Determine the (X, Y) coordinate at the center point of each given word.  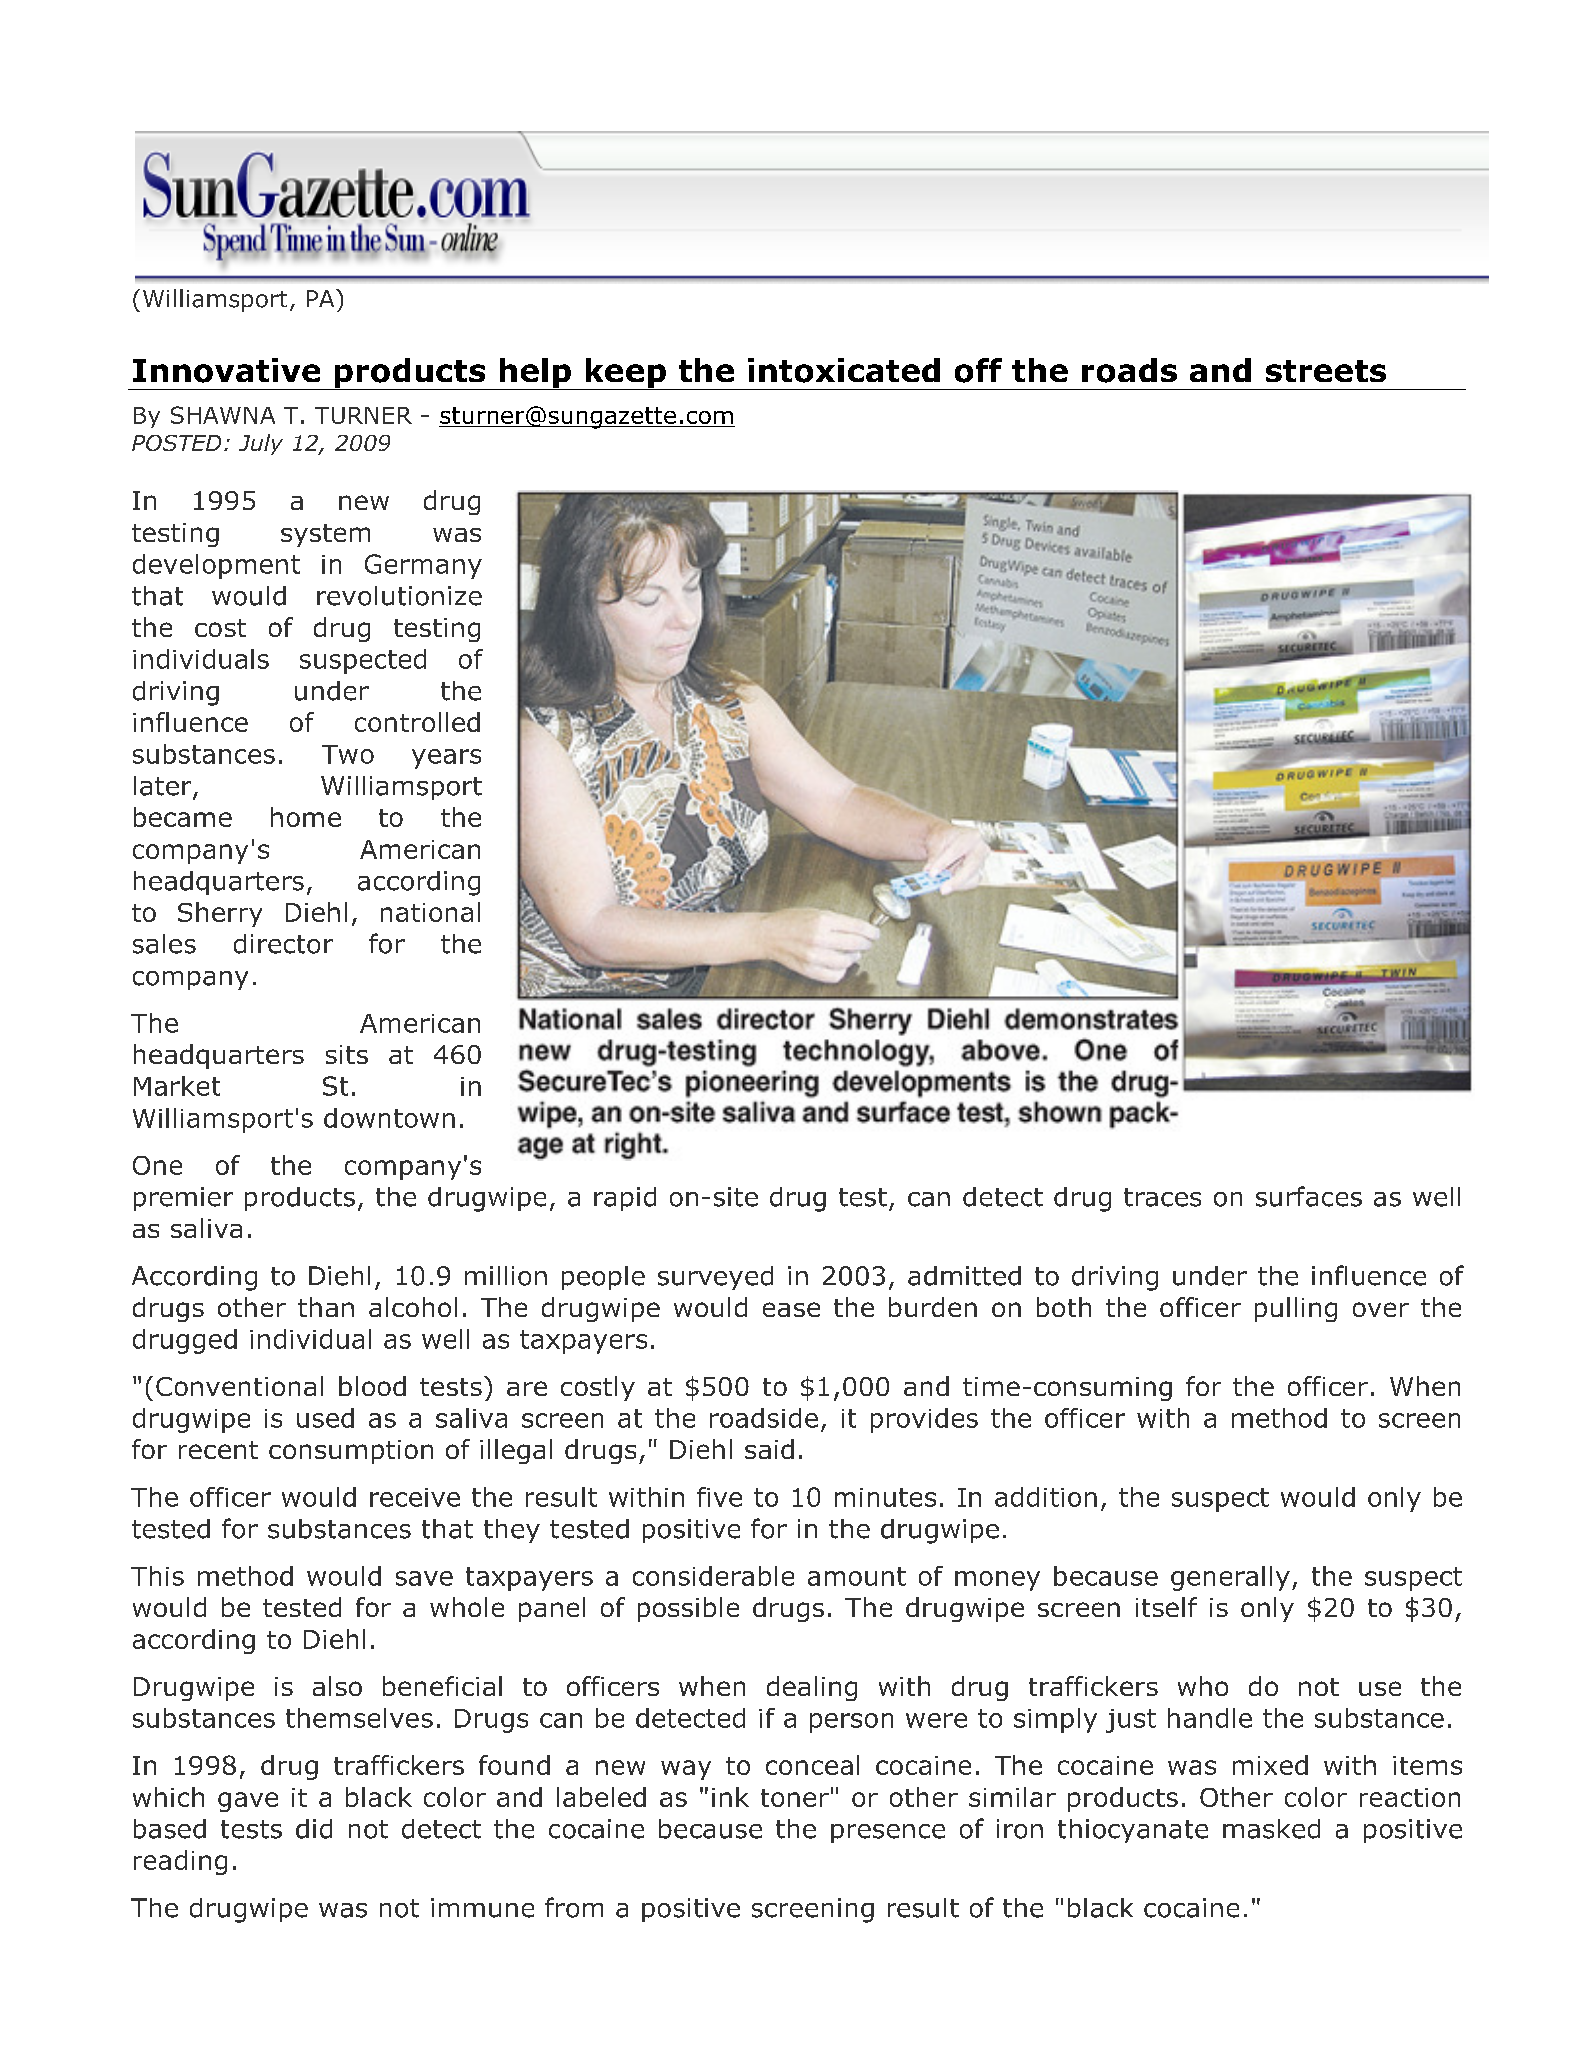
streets (1326, 371)
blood (372, 1386)
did (314, 1829)
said (769, 1449)
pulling (1296, 1309)
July (261, 444)
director (283, 944)
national (430, 912)
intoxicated (844, 370)
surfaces (1309, 1196)
